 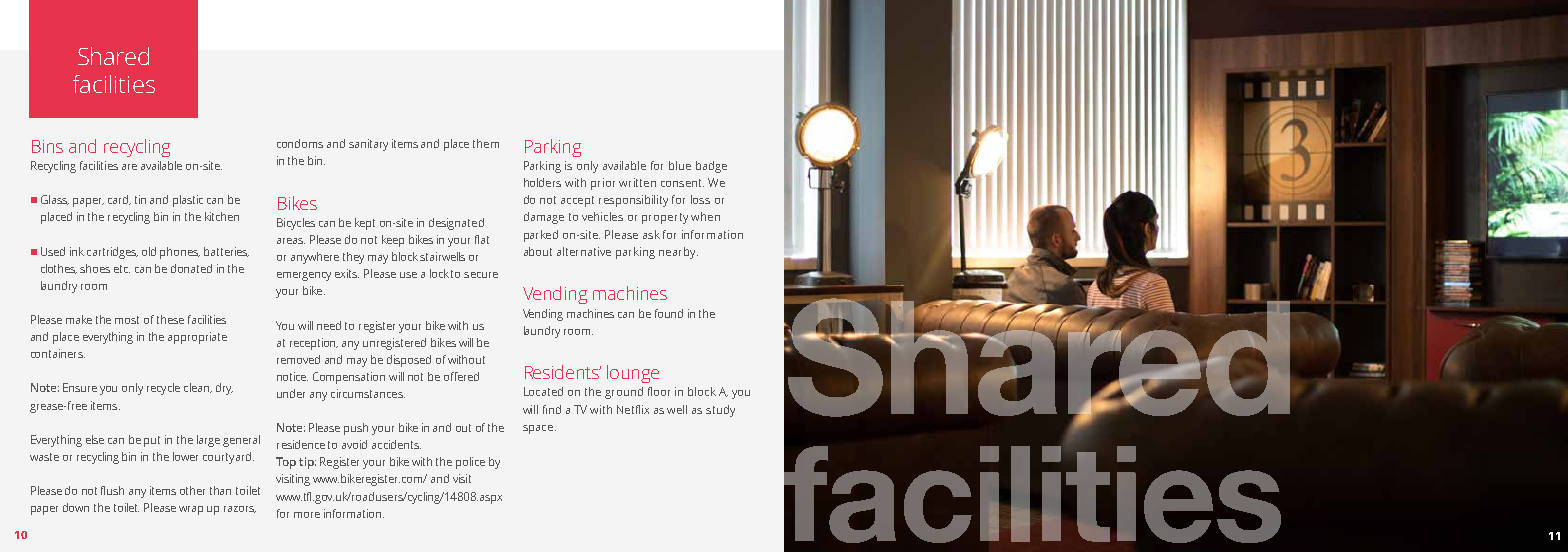 What do you see at coordinates (393, 241) in the screenshot?
I see `keep` at bounding box center [393, 241].
